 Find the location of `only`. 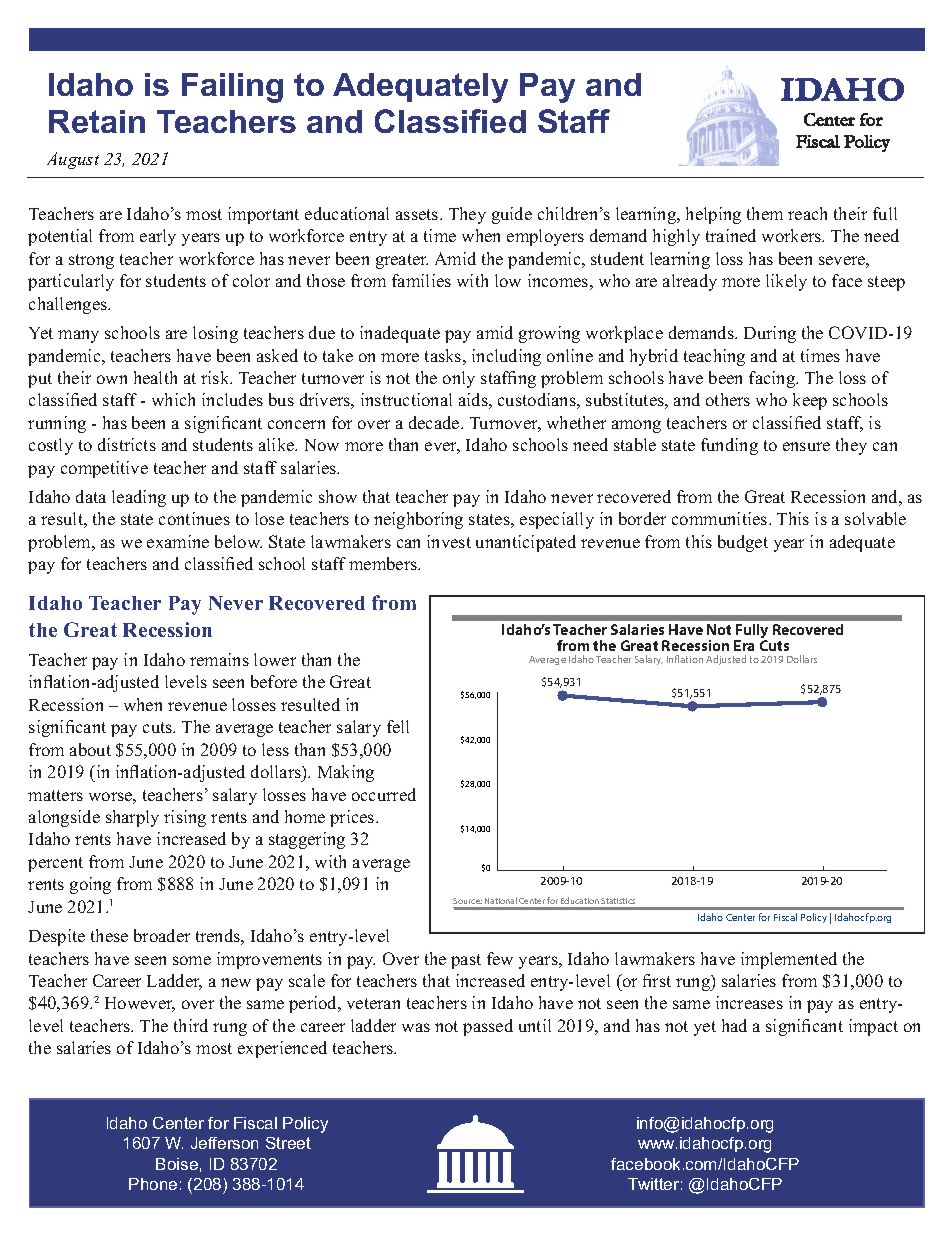

only is located at coordinates (459, 379).
